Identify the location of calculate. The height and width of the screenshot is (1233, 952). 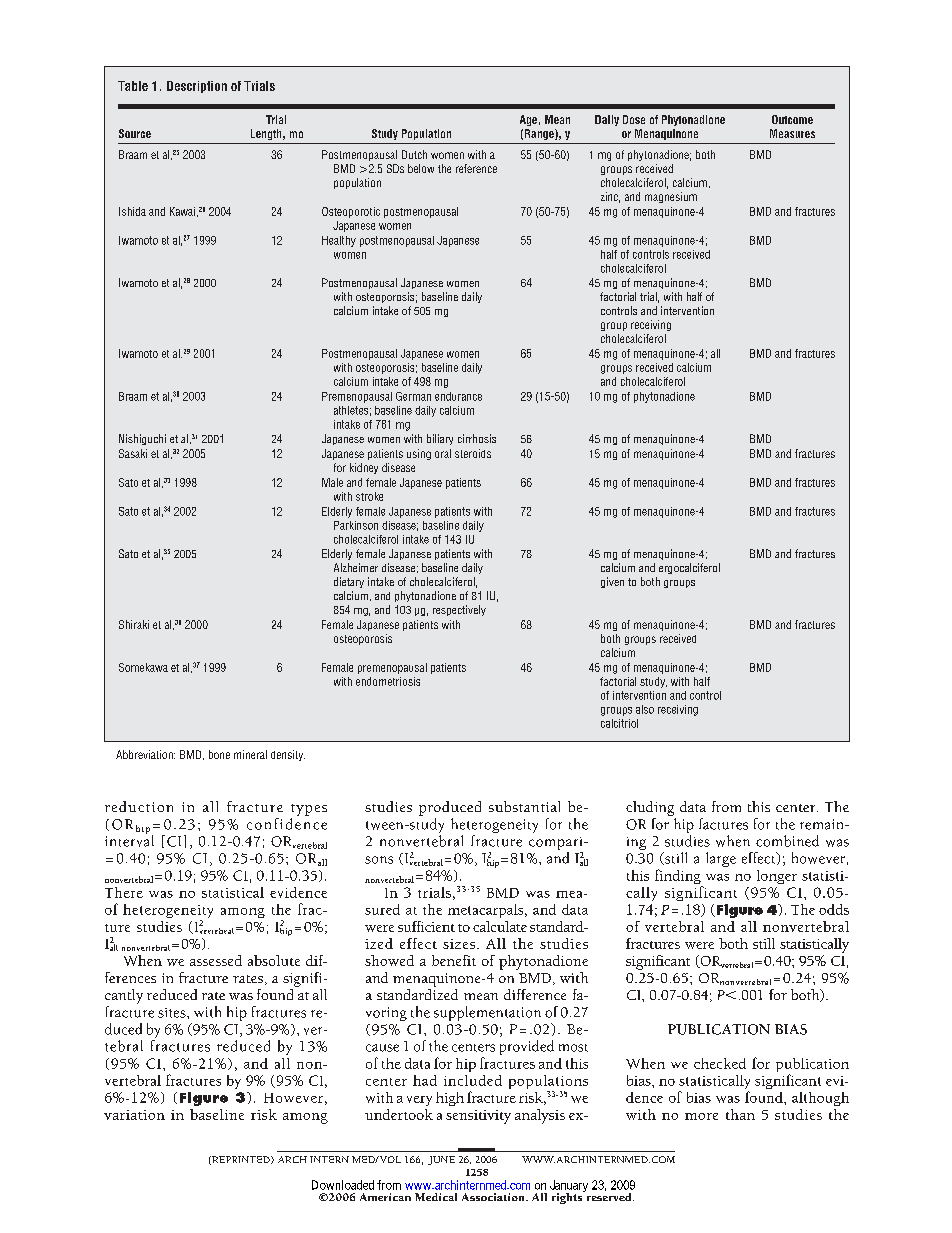
(500, 926).
